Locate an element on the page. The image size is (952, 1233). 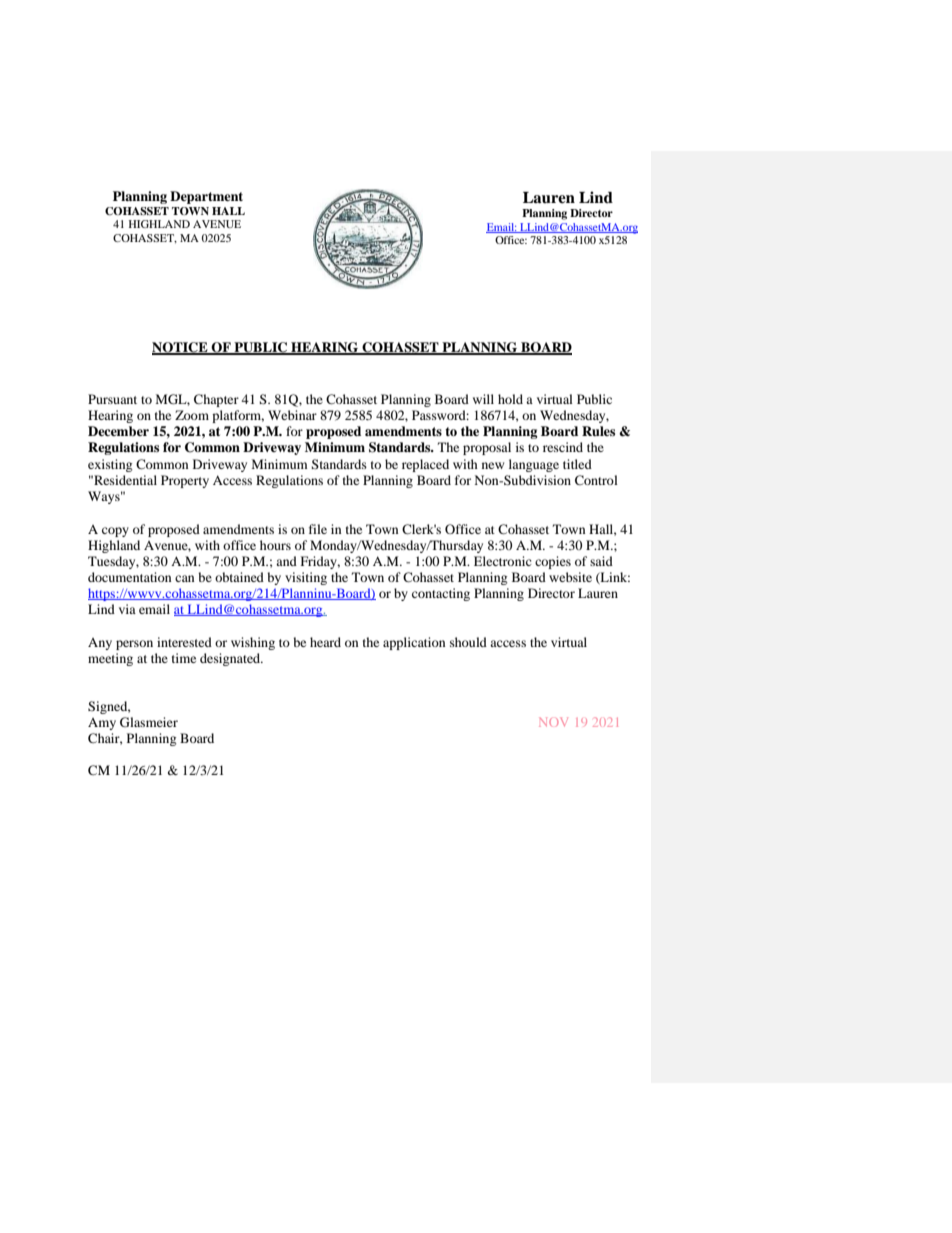
visiting is located at coordinates (306, 578).
